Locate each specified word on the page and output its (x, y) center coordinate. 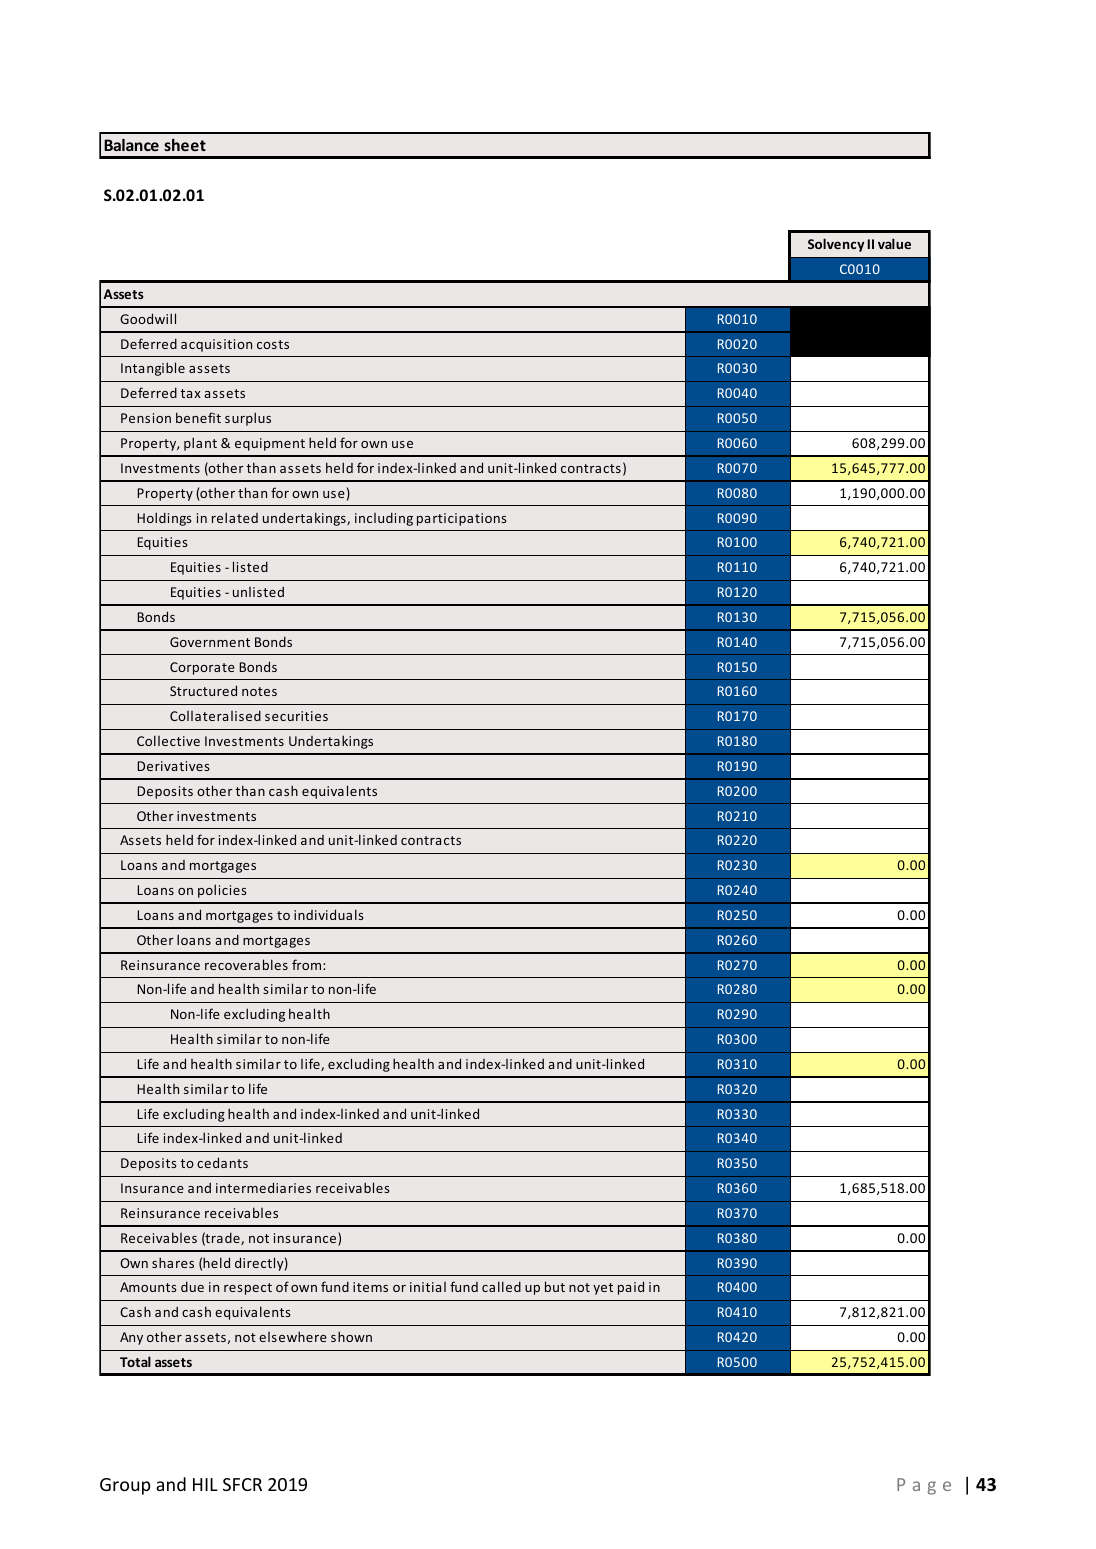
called (501, 1286)
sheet (185, 145)
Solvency (836, 245)
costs (273, 344)
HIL (205, 1484)
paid (631, 1288)
